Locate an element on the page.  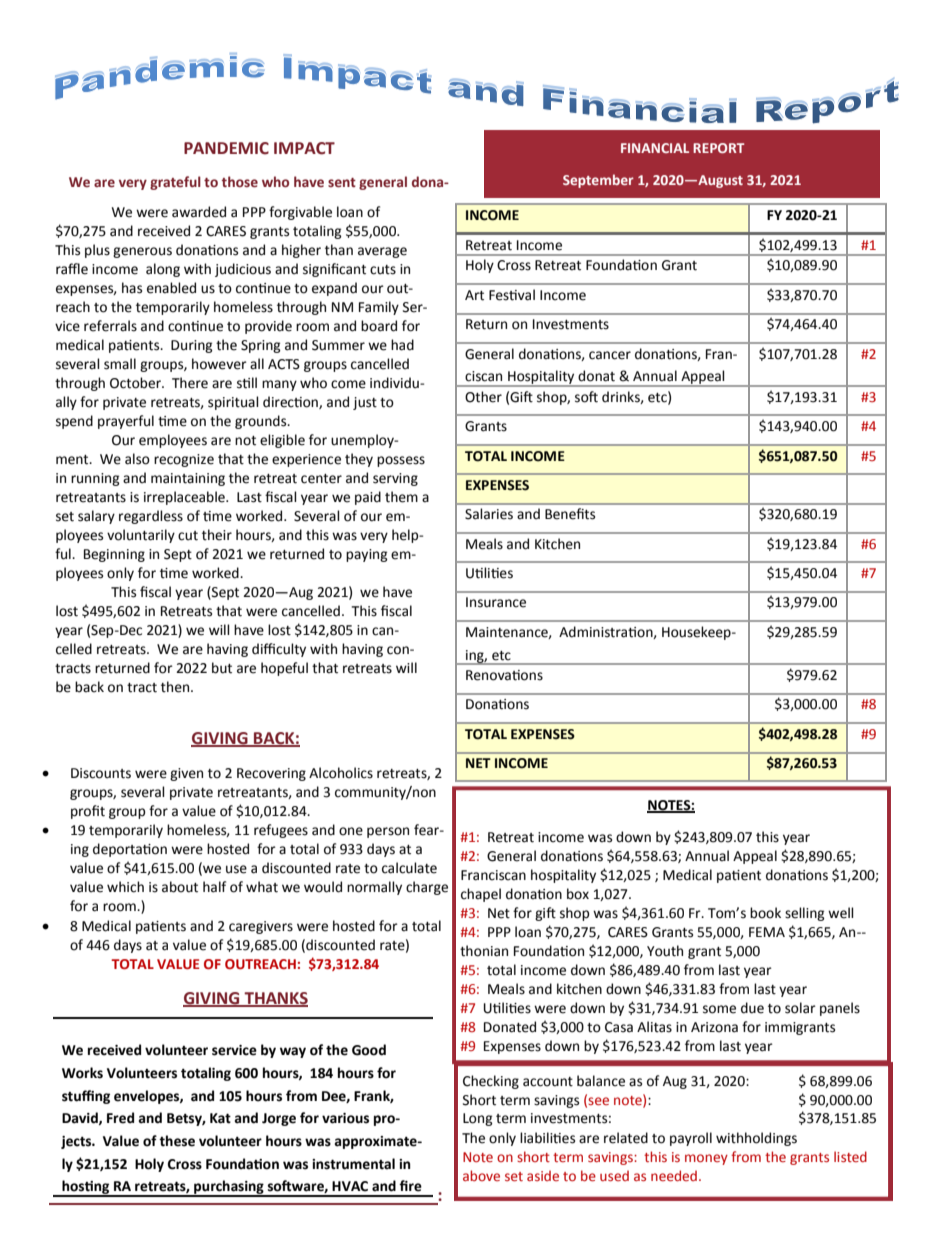
REPORT is located at coordinates (719, 148).
